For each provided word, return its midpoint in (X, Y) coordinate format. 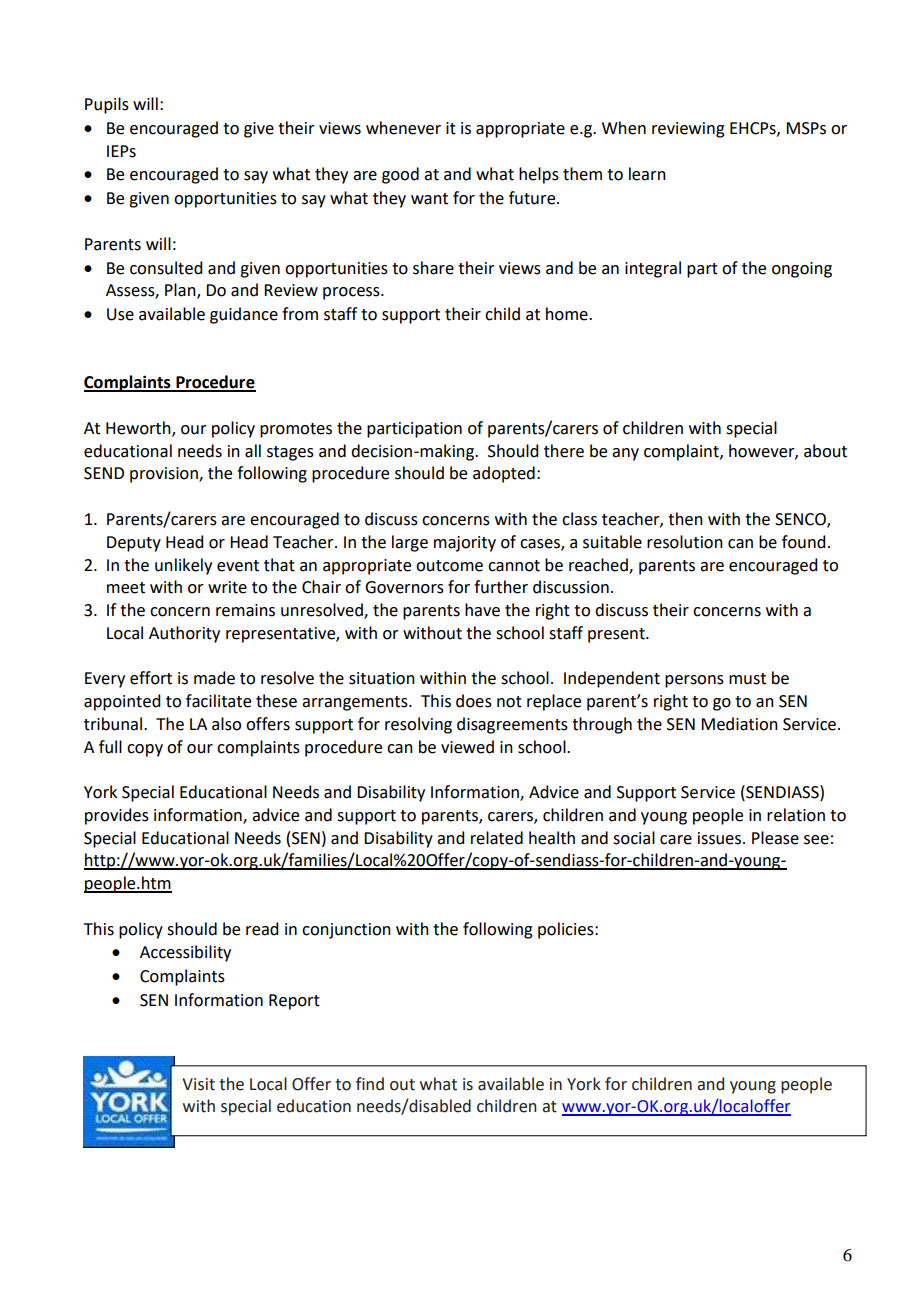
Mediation (739, 724)
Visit (198, 1084)
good (400, 175)
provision (165, 475)
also (226, 724)
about (825, 451)
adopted (504, 474)
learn (647, 174)
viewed (467, 747)
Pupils (107, 105)
